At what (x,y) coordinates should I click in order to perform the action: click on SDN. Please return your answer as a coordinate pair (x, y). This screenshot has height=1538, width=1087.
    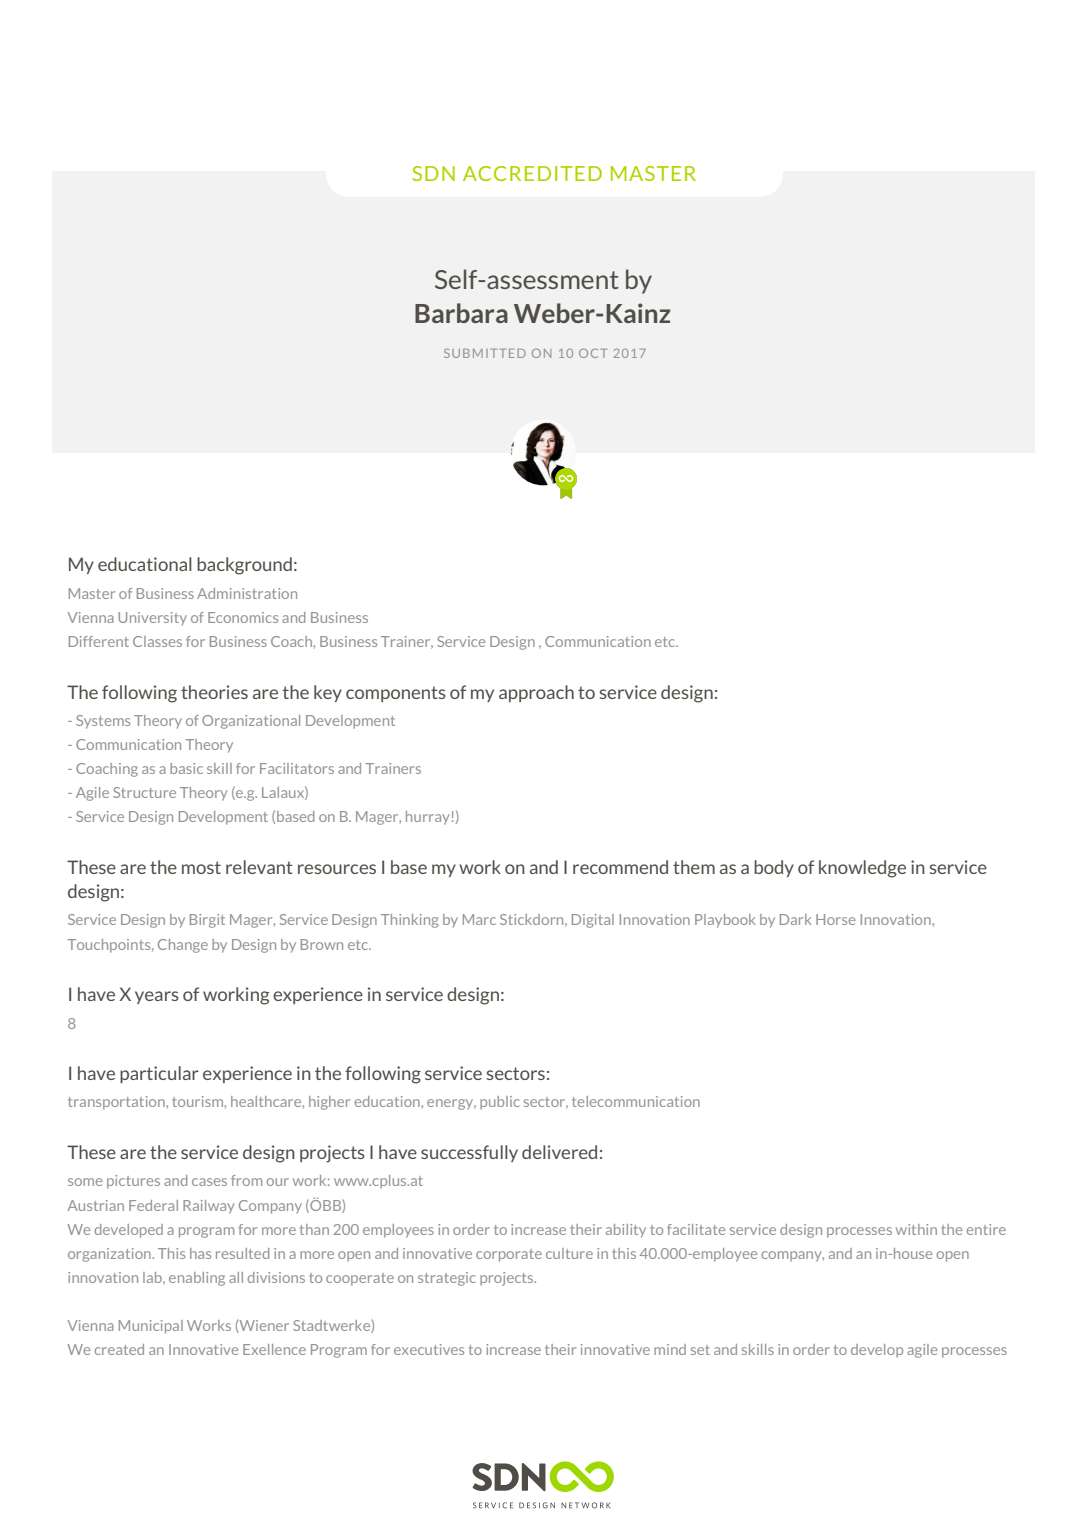
    Looking at the image, I should click on (433, 173).
